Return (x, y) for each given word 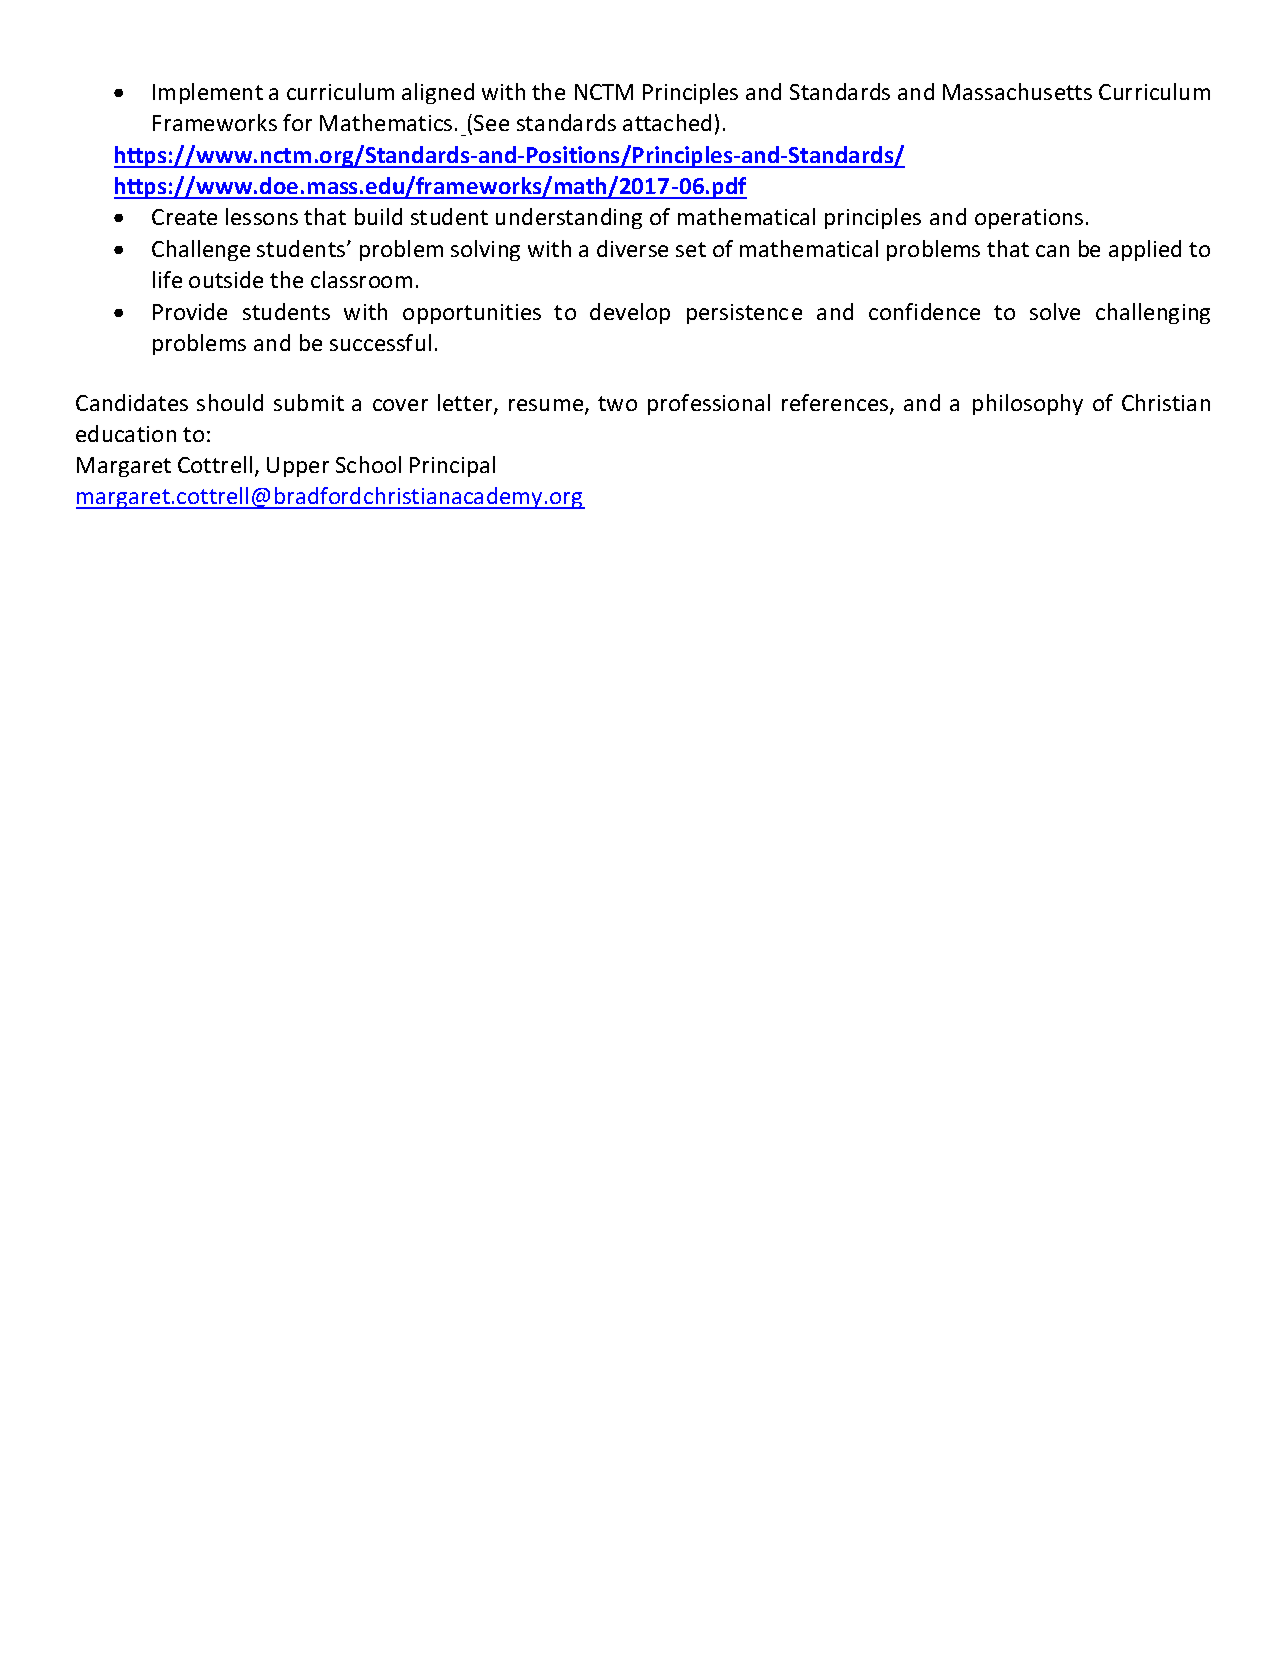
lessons (262, 216)
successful (380, 342)
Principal (452, 466)
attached (667, 122)
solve (1055, 311)
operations (1029, 219)
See (491, 123)
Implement (208, 93)
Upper (298, 467)
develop (630, 313)
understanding (569, 218)
